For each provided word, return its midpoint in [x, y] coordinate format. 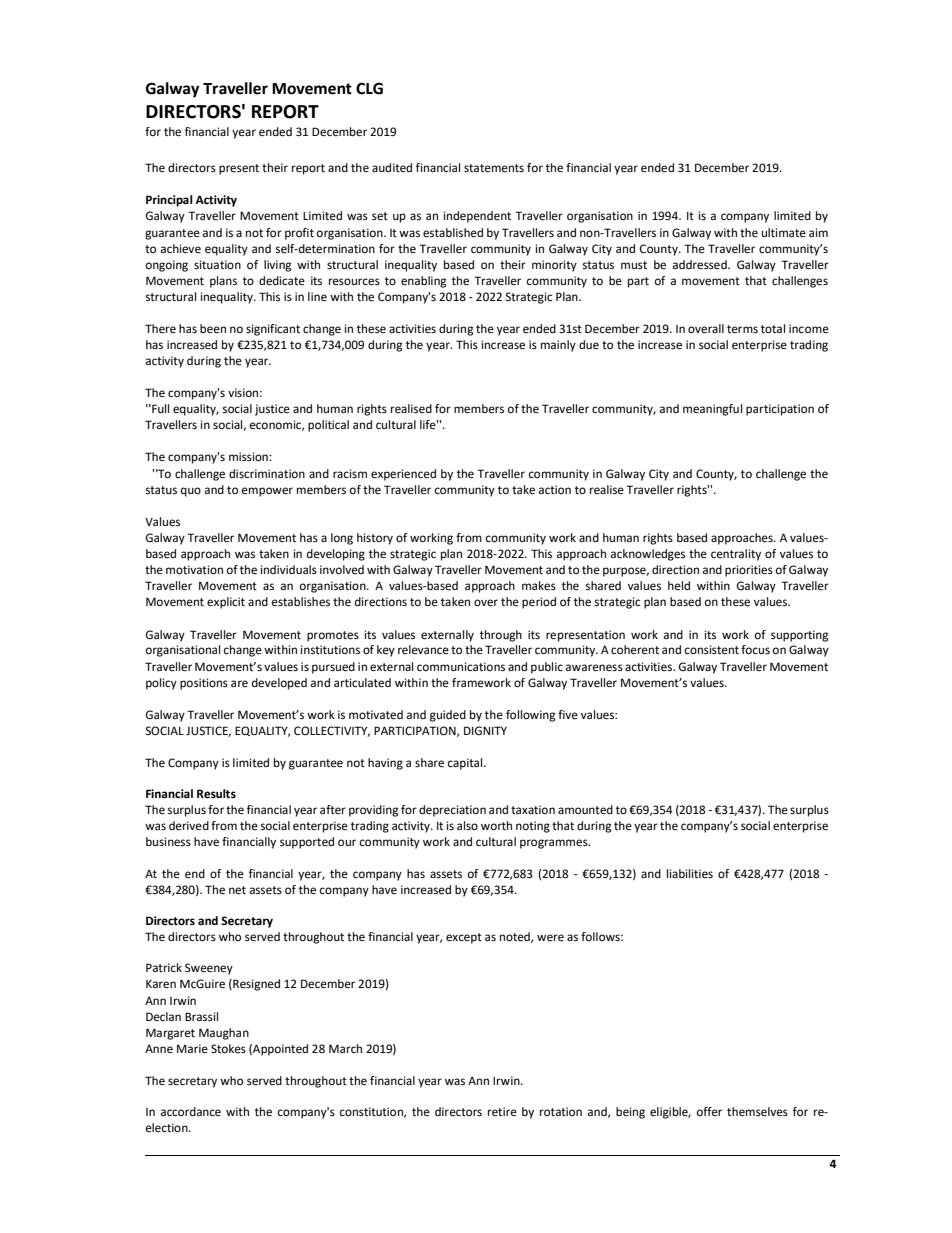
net [237, 890]
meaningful [712, 410]
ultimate [784, 232]
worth [496, 825]
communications [461, 667]
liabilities [690, 874]
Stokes [228, 1048]
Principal [169, 201]
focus [755, 650]
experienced [403, 475]
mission [249, 457]
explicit [226, 603]
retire [502, 1112]
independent [477, 217]
